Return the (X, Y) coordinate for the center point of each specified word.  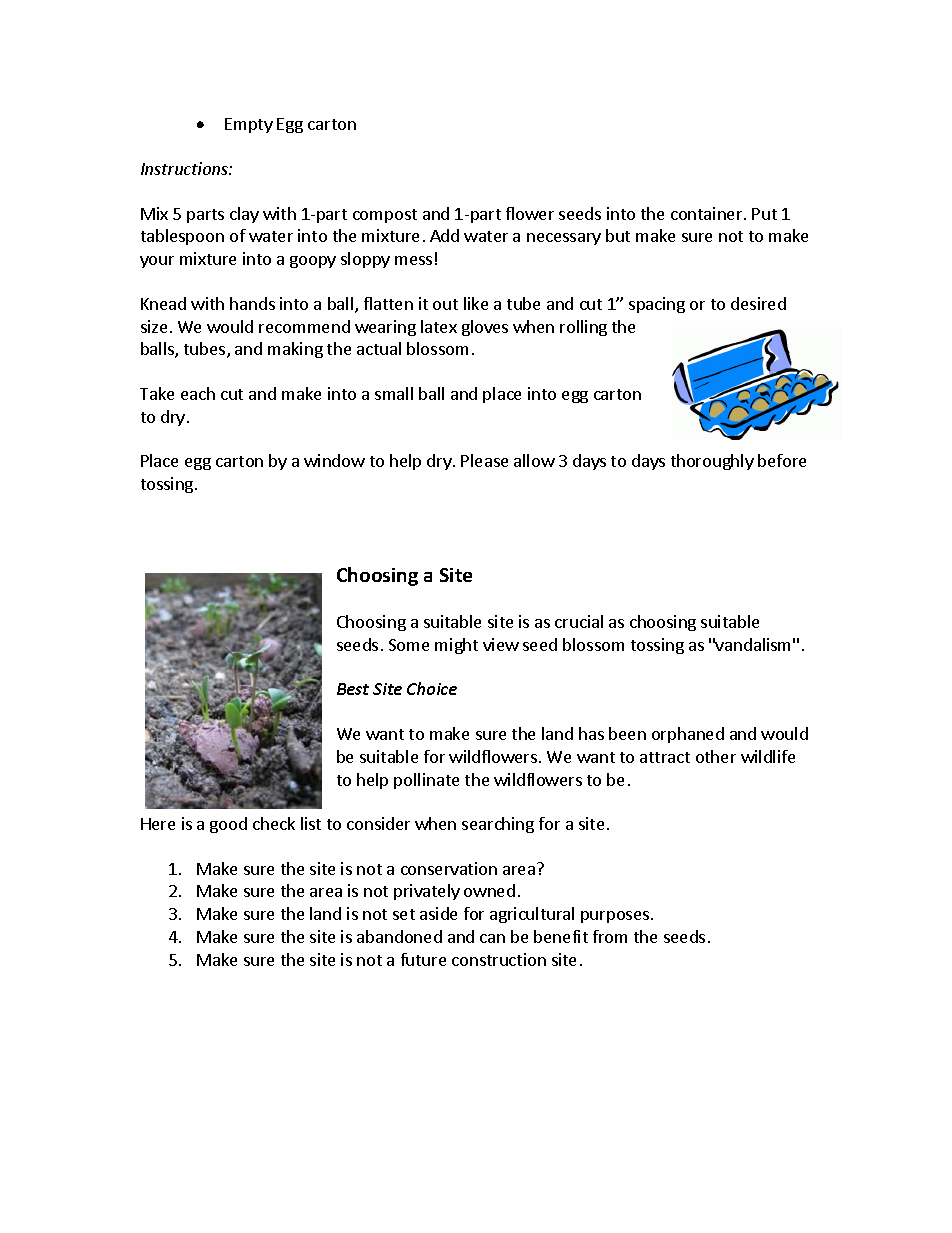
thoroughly (712, 462)
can (492, 938)
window (334, 460)
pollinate (426, 781)
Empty (249, 125)
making (295, 350)
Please (484, 460)
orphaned (688, 735)
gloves (485, 328)
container (708, 213)
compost (385, 216)
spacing (657, 305)
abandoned (399, 936)
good (228, 825)
